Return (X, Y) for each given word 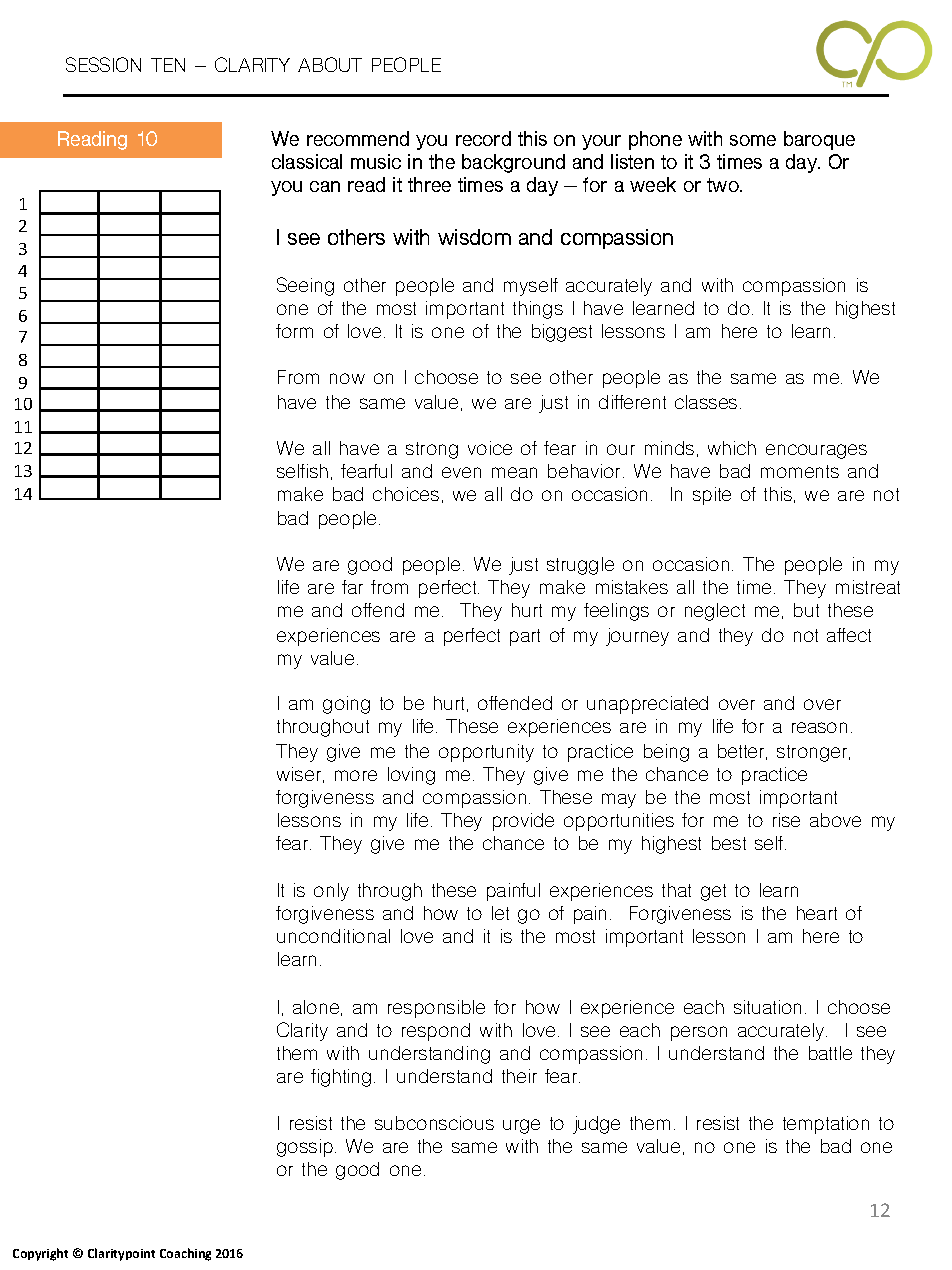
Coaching (185, 1254)
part (525, 637)
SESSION (103, 64)
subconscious (434, 1123)
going (346, 705)
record (483, 138)
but (806, 610)
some (753, 140)
